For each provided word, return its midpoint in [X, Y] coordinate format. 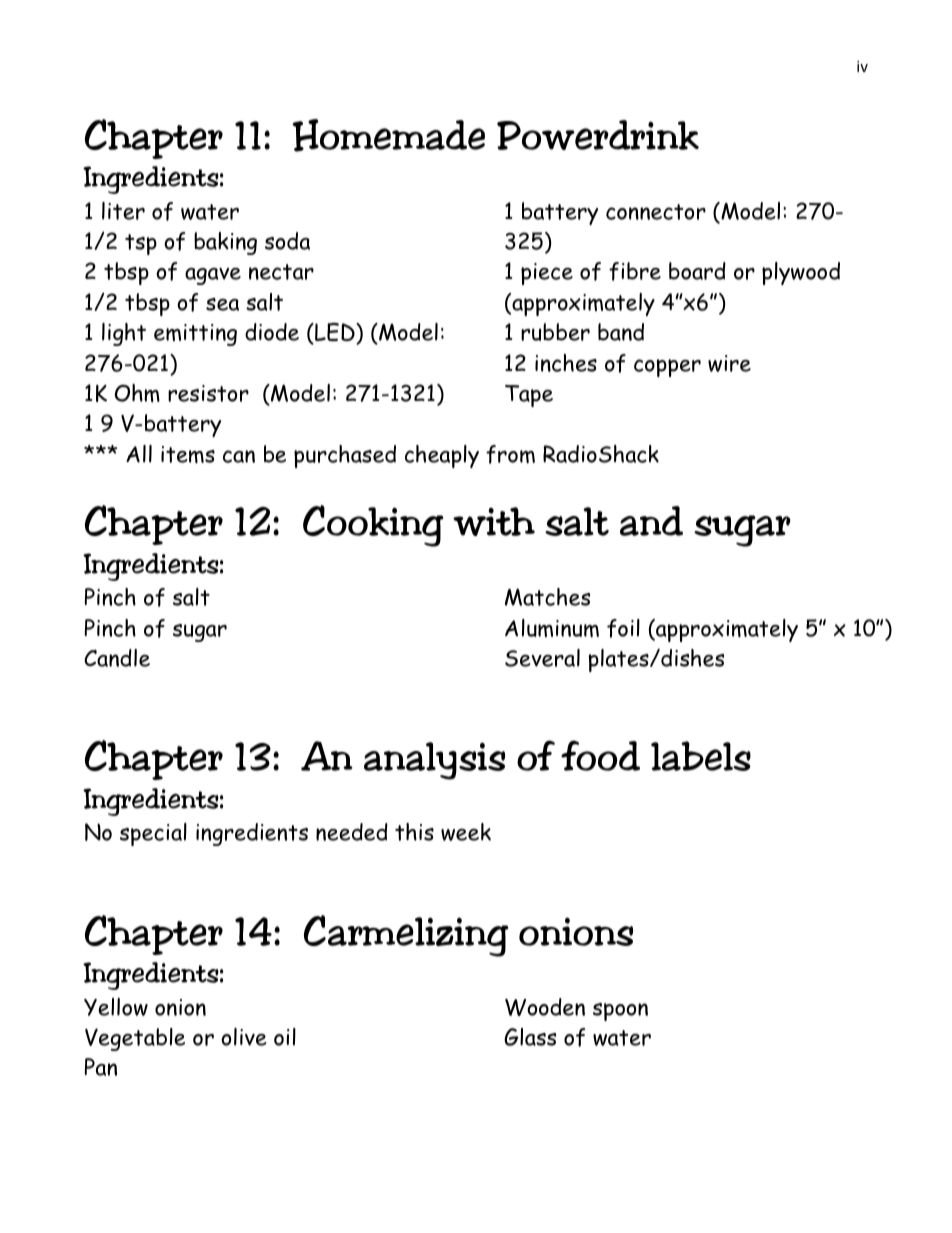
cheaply [442, 456]
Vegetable [135, 1039]
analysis [434, 761]
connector [656, 212]
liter [123, 211]
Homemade [389, 135]
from [510, 454]
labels [701, 756]
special [153, 834]
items [188, 455]
